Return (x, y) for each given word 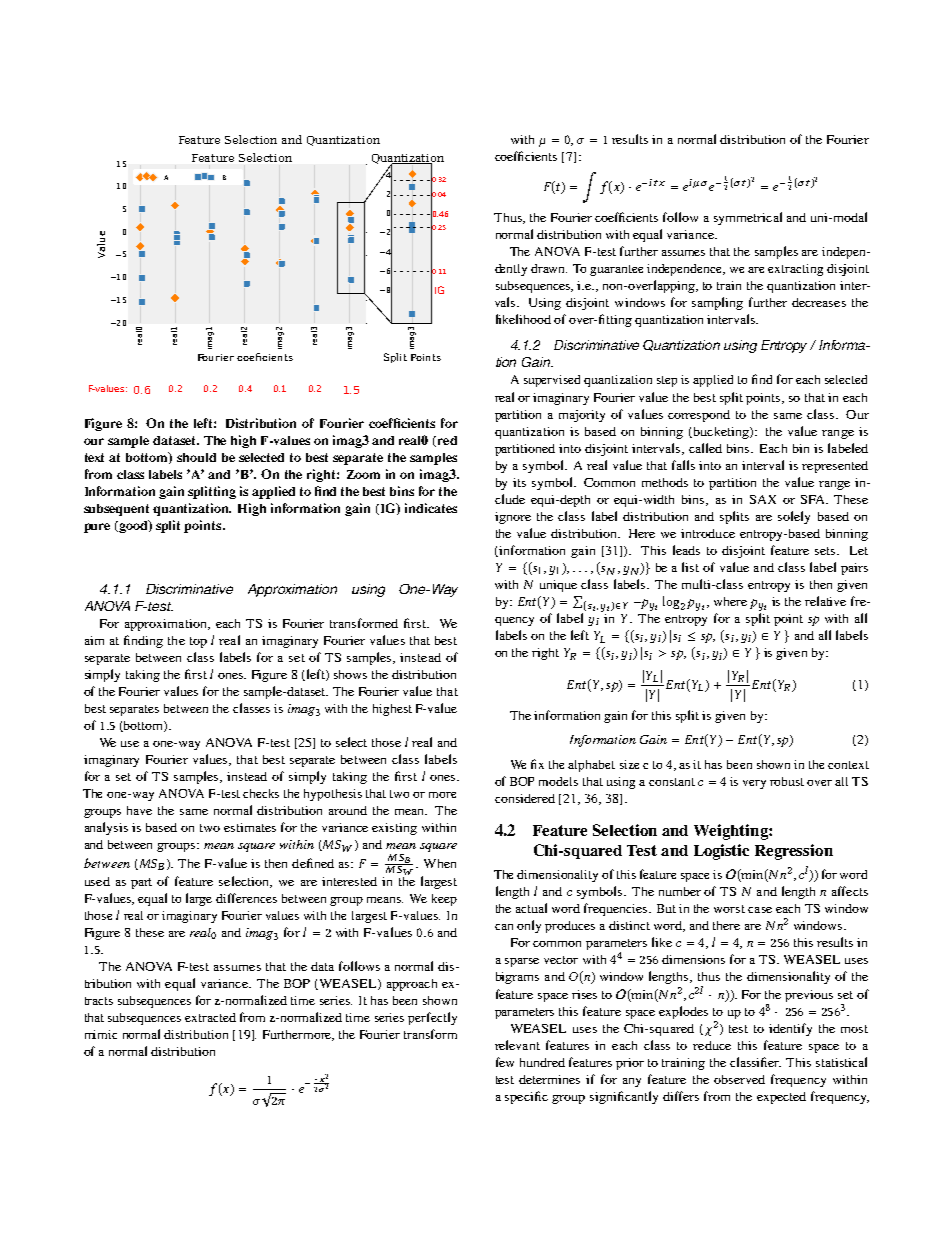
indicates (431, 508)
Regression (794, 852)
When (440, 863)
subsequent (116, 510)
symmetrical (748, 218)
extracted (210, 1017)
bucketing (721, 433)
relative (825, 601)
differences (246, 898)
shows (350, 674)
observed (739, 1079)
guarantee (616, 270)
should (196, 457)
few (505, 1062)
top (198, 642)
